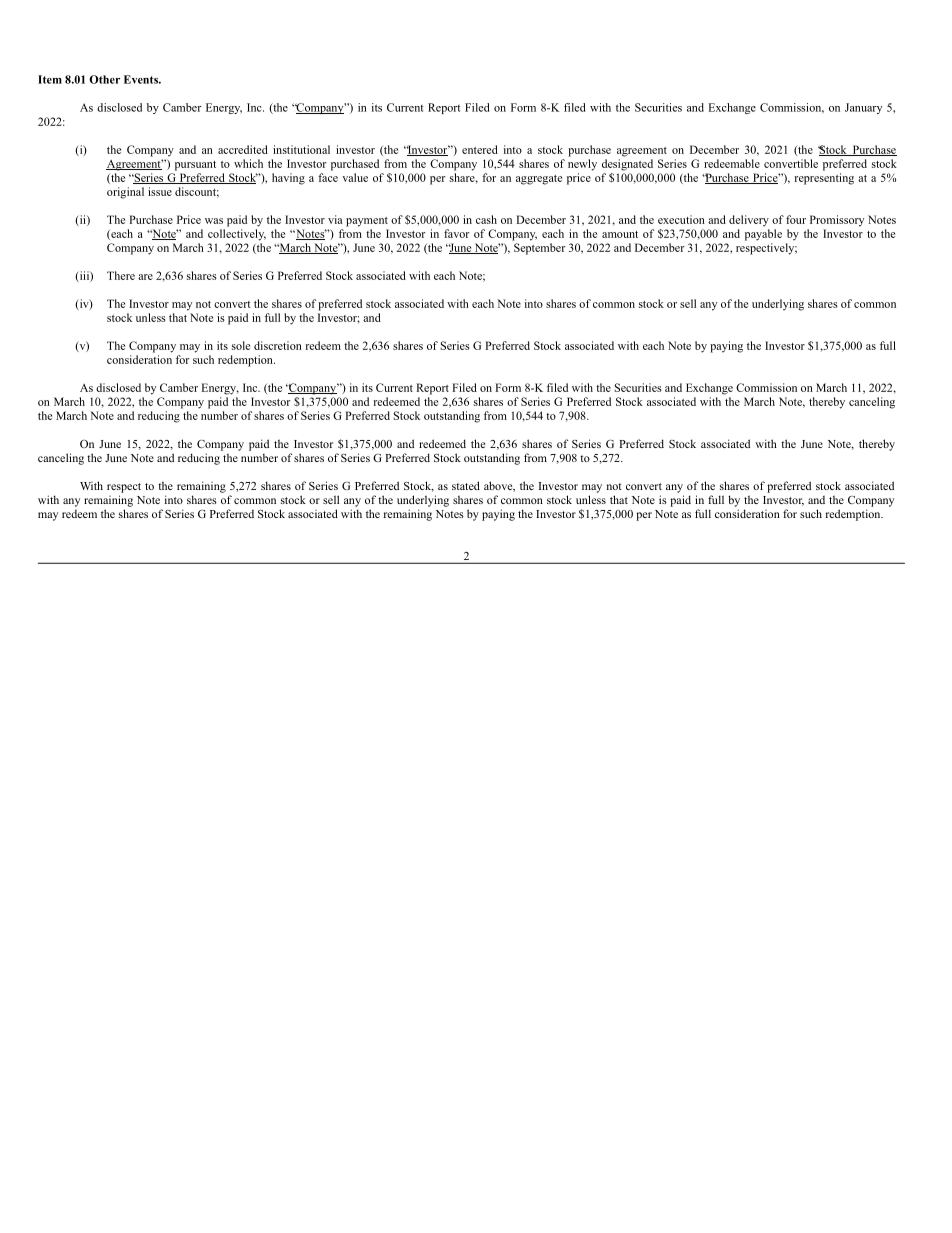 This page has width=952, height=1233. I want to click on issue, so click(160, 191).
